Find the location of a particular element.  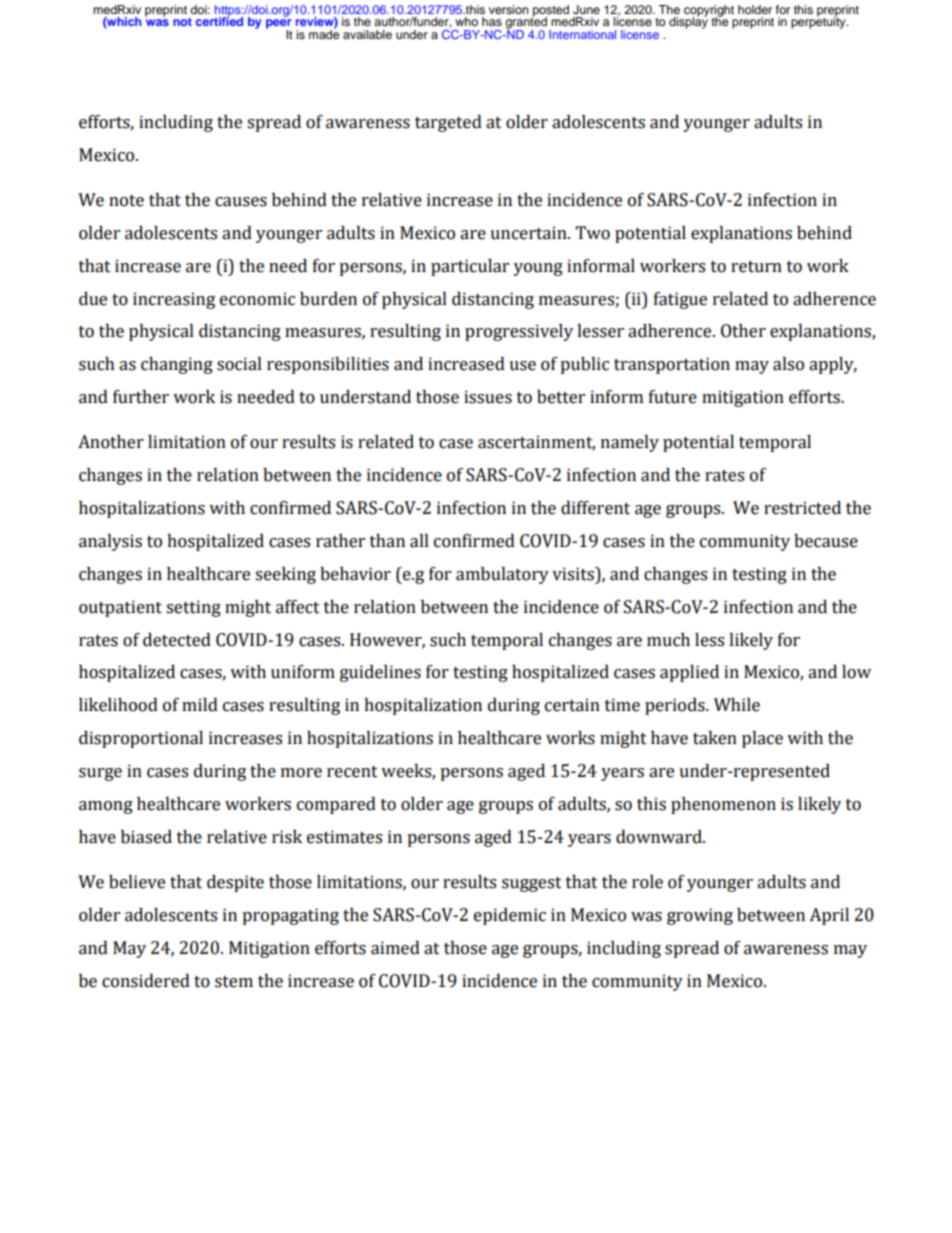

peer is located at coordinates (279, 25).
